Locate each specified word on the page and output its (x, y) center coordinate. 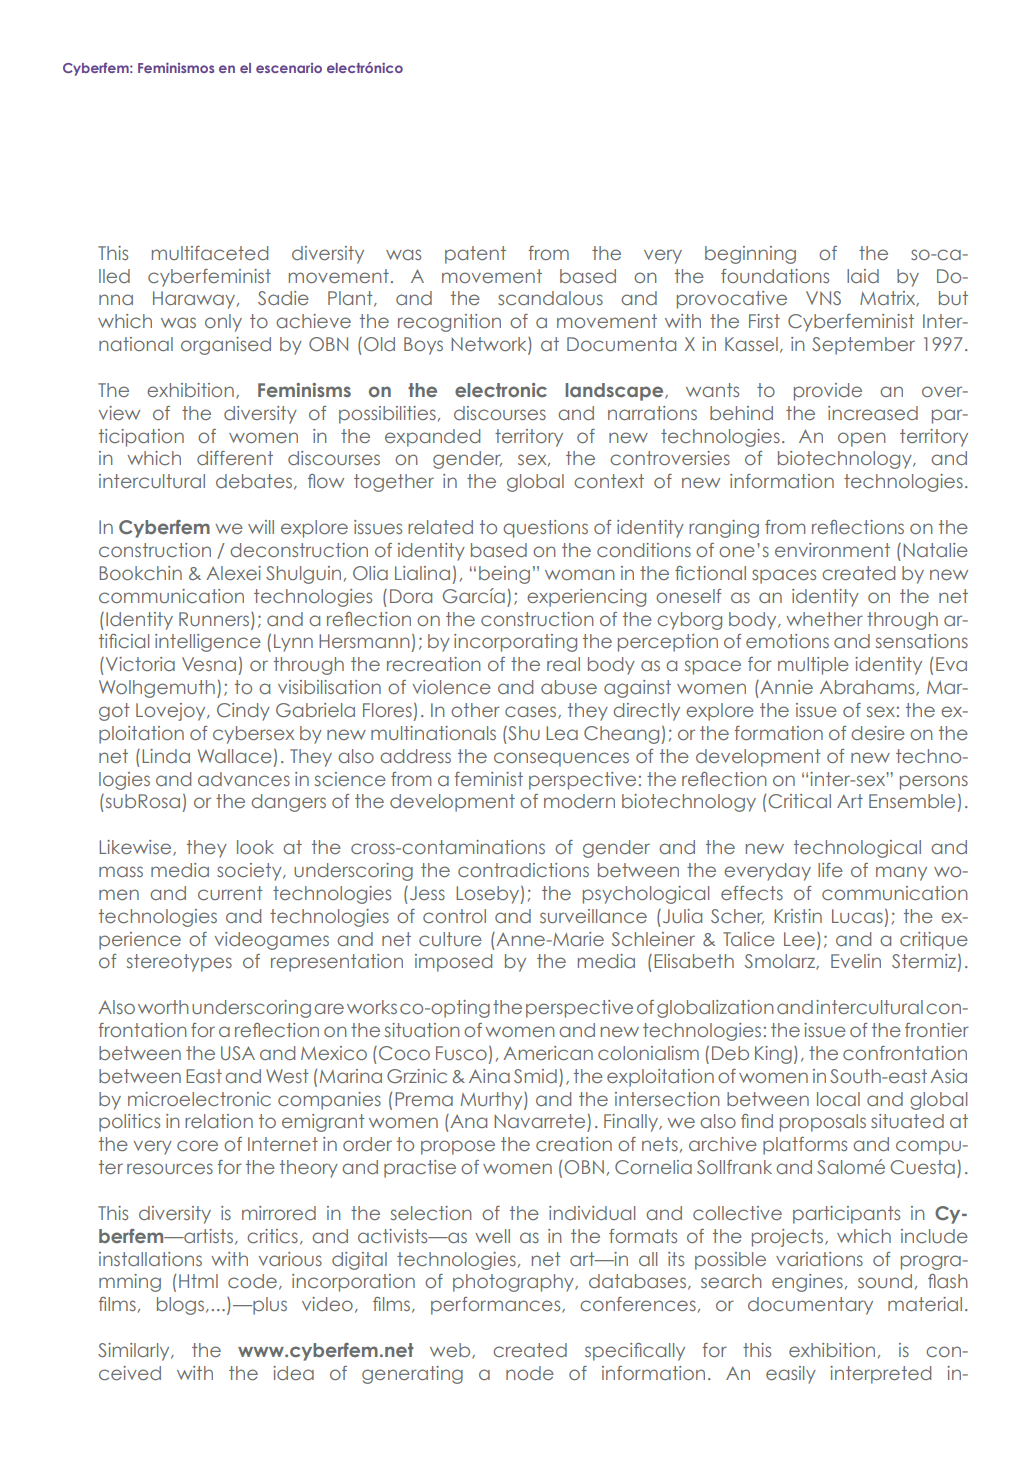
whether (824, 619)
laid (863, 276)
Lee (799, 939)
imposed (453, 963)
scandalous (550, 298)
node (530, 1373)
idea (293, 1373)
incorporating (515, 643)
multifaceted (210, 253)
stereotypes (179, 963)
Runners (214, 619)
